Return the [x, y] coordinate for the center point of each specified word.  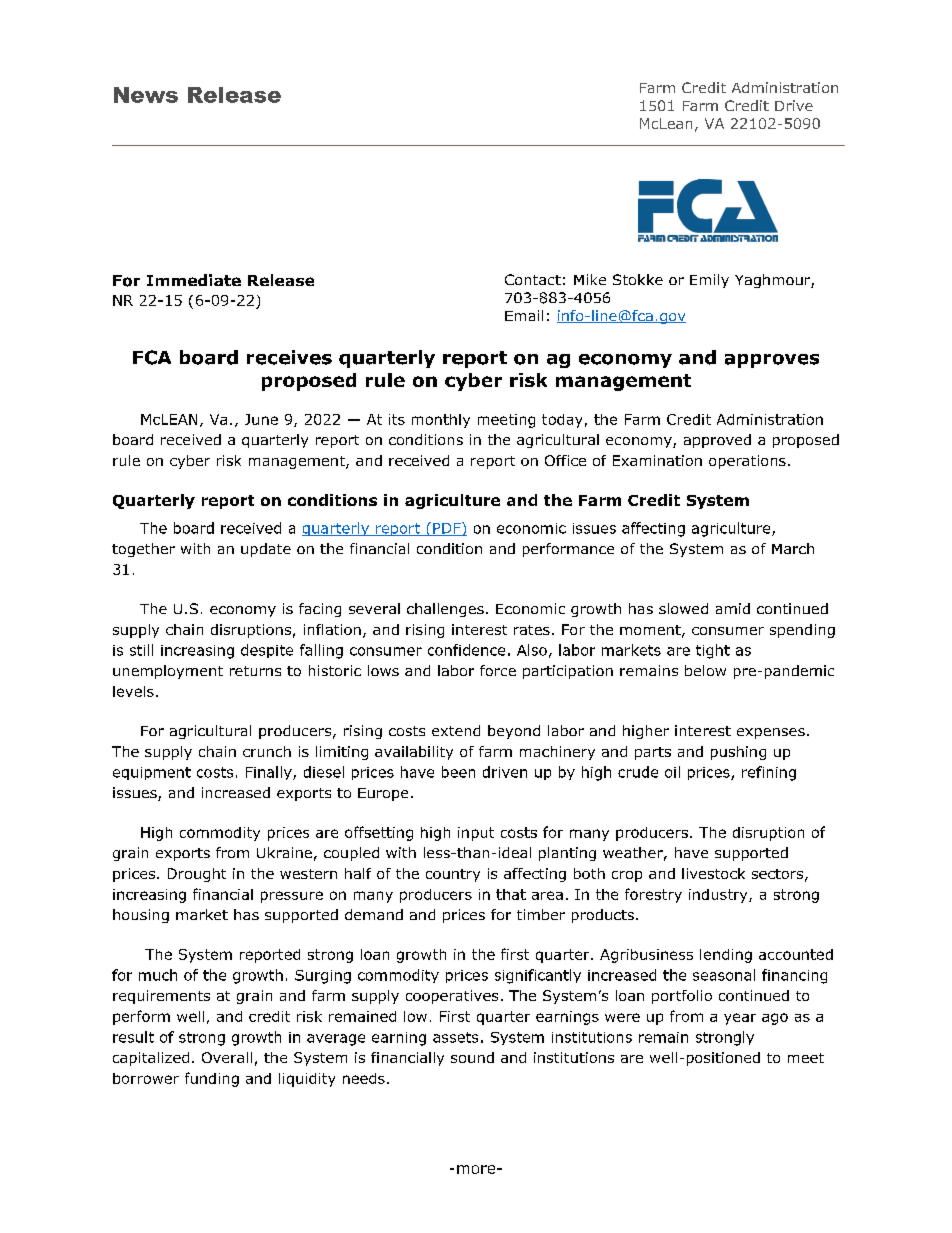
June [261, 419]
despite [267, 651]
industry [719, 896]
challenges [445, 610]
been [458, 772]
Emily [709, 281]
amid [733, 608]
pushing [738, 753]
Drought [197, 875]
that [511, 894]
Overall [227, 1057]
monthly [441, 421]
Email [524, 315]
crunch [267, 751]
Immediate [194, 280]
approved [717, 441]
